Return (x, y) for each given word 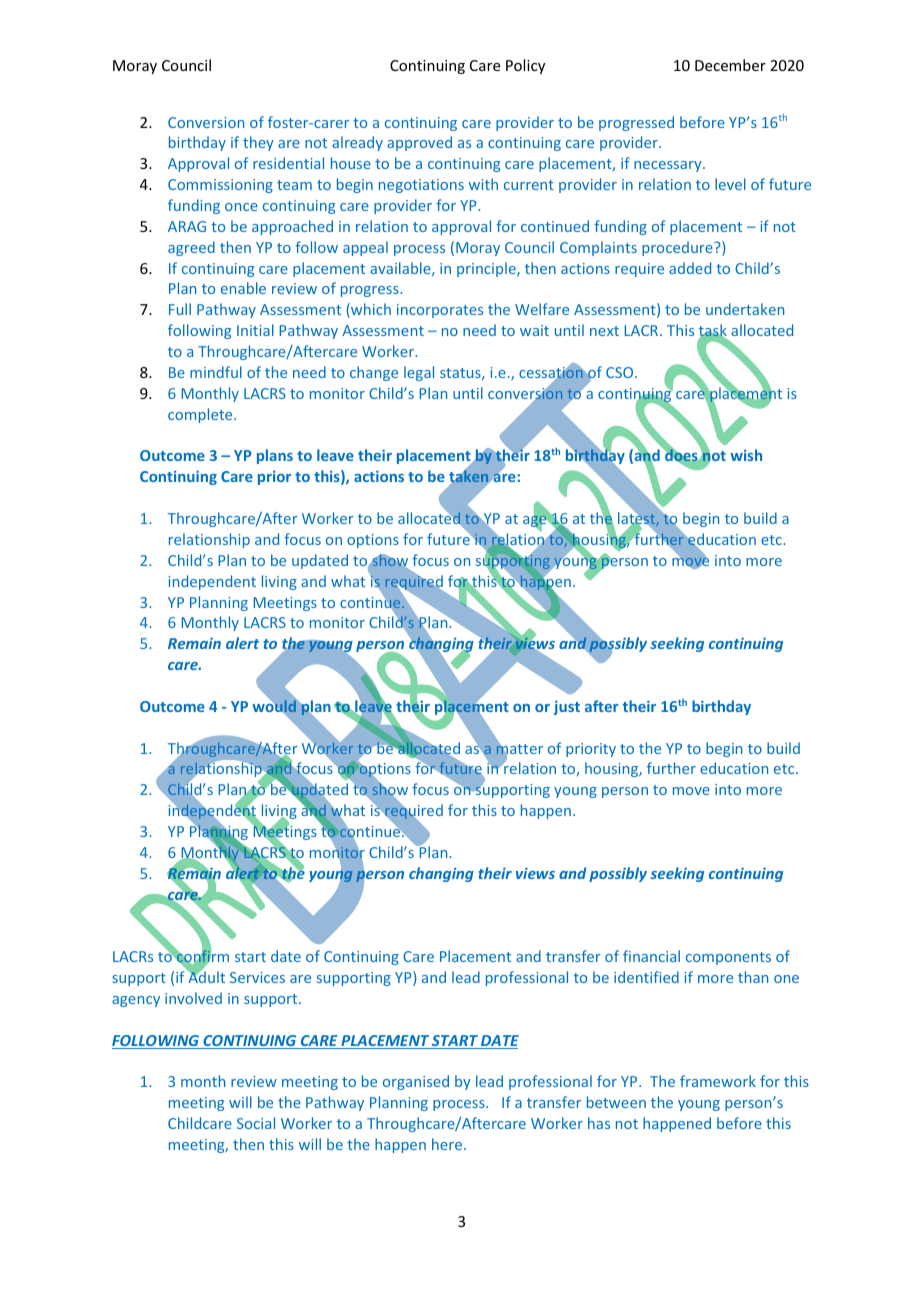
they (258, 143)
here (448, 1144)
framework (718, 1081)
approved (419, 143)
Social (256, 1123)
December (730, 65)
